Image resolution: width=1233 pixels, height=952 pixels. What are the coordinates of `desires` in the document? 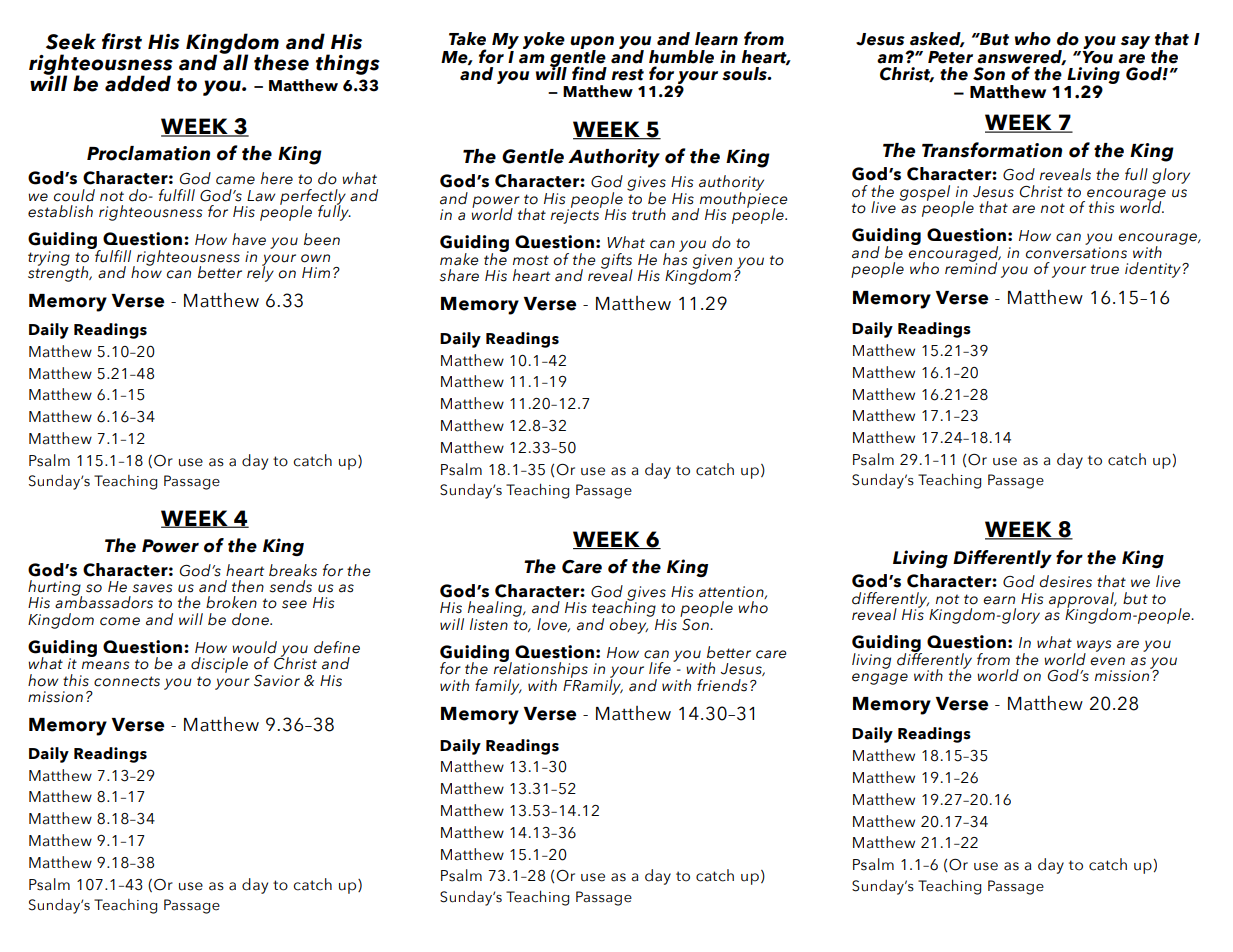 It's located at (1065, 581).
